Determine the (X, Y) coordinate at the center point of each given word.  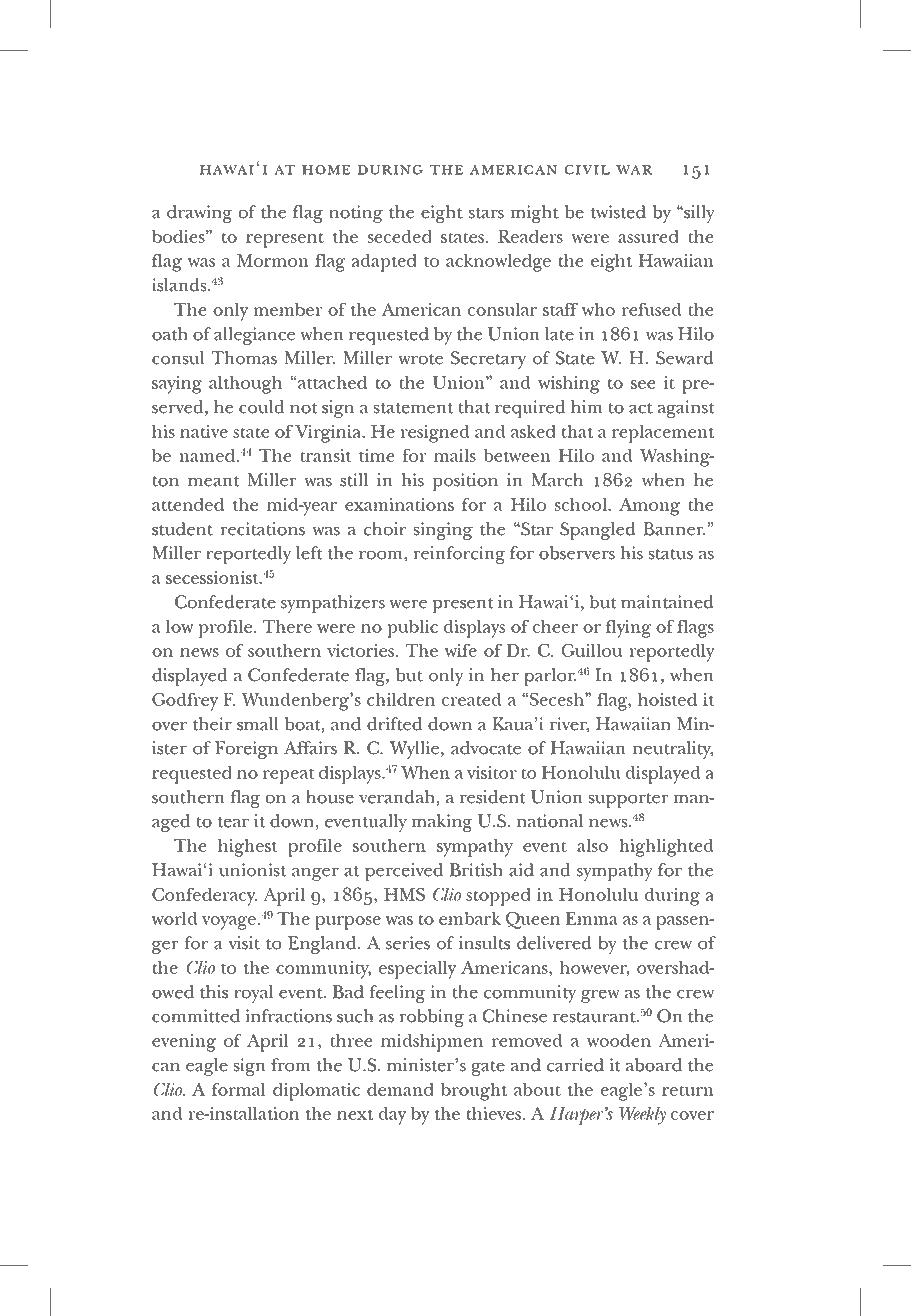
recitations (263, 529)
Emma (592, 918)
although (245, 384)
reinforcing (459, 555)
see (643, 384)
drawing (199, 214)
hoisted (667, 699)
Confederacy (204, 896)
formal (239, 1089)
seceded (399, 236)
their (212, 724)
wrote (421, 359)
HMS (404, 894)
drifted (394, 724)
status (670, 554)
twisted (618, 212)
